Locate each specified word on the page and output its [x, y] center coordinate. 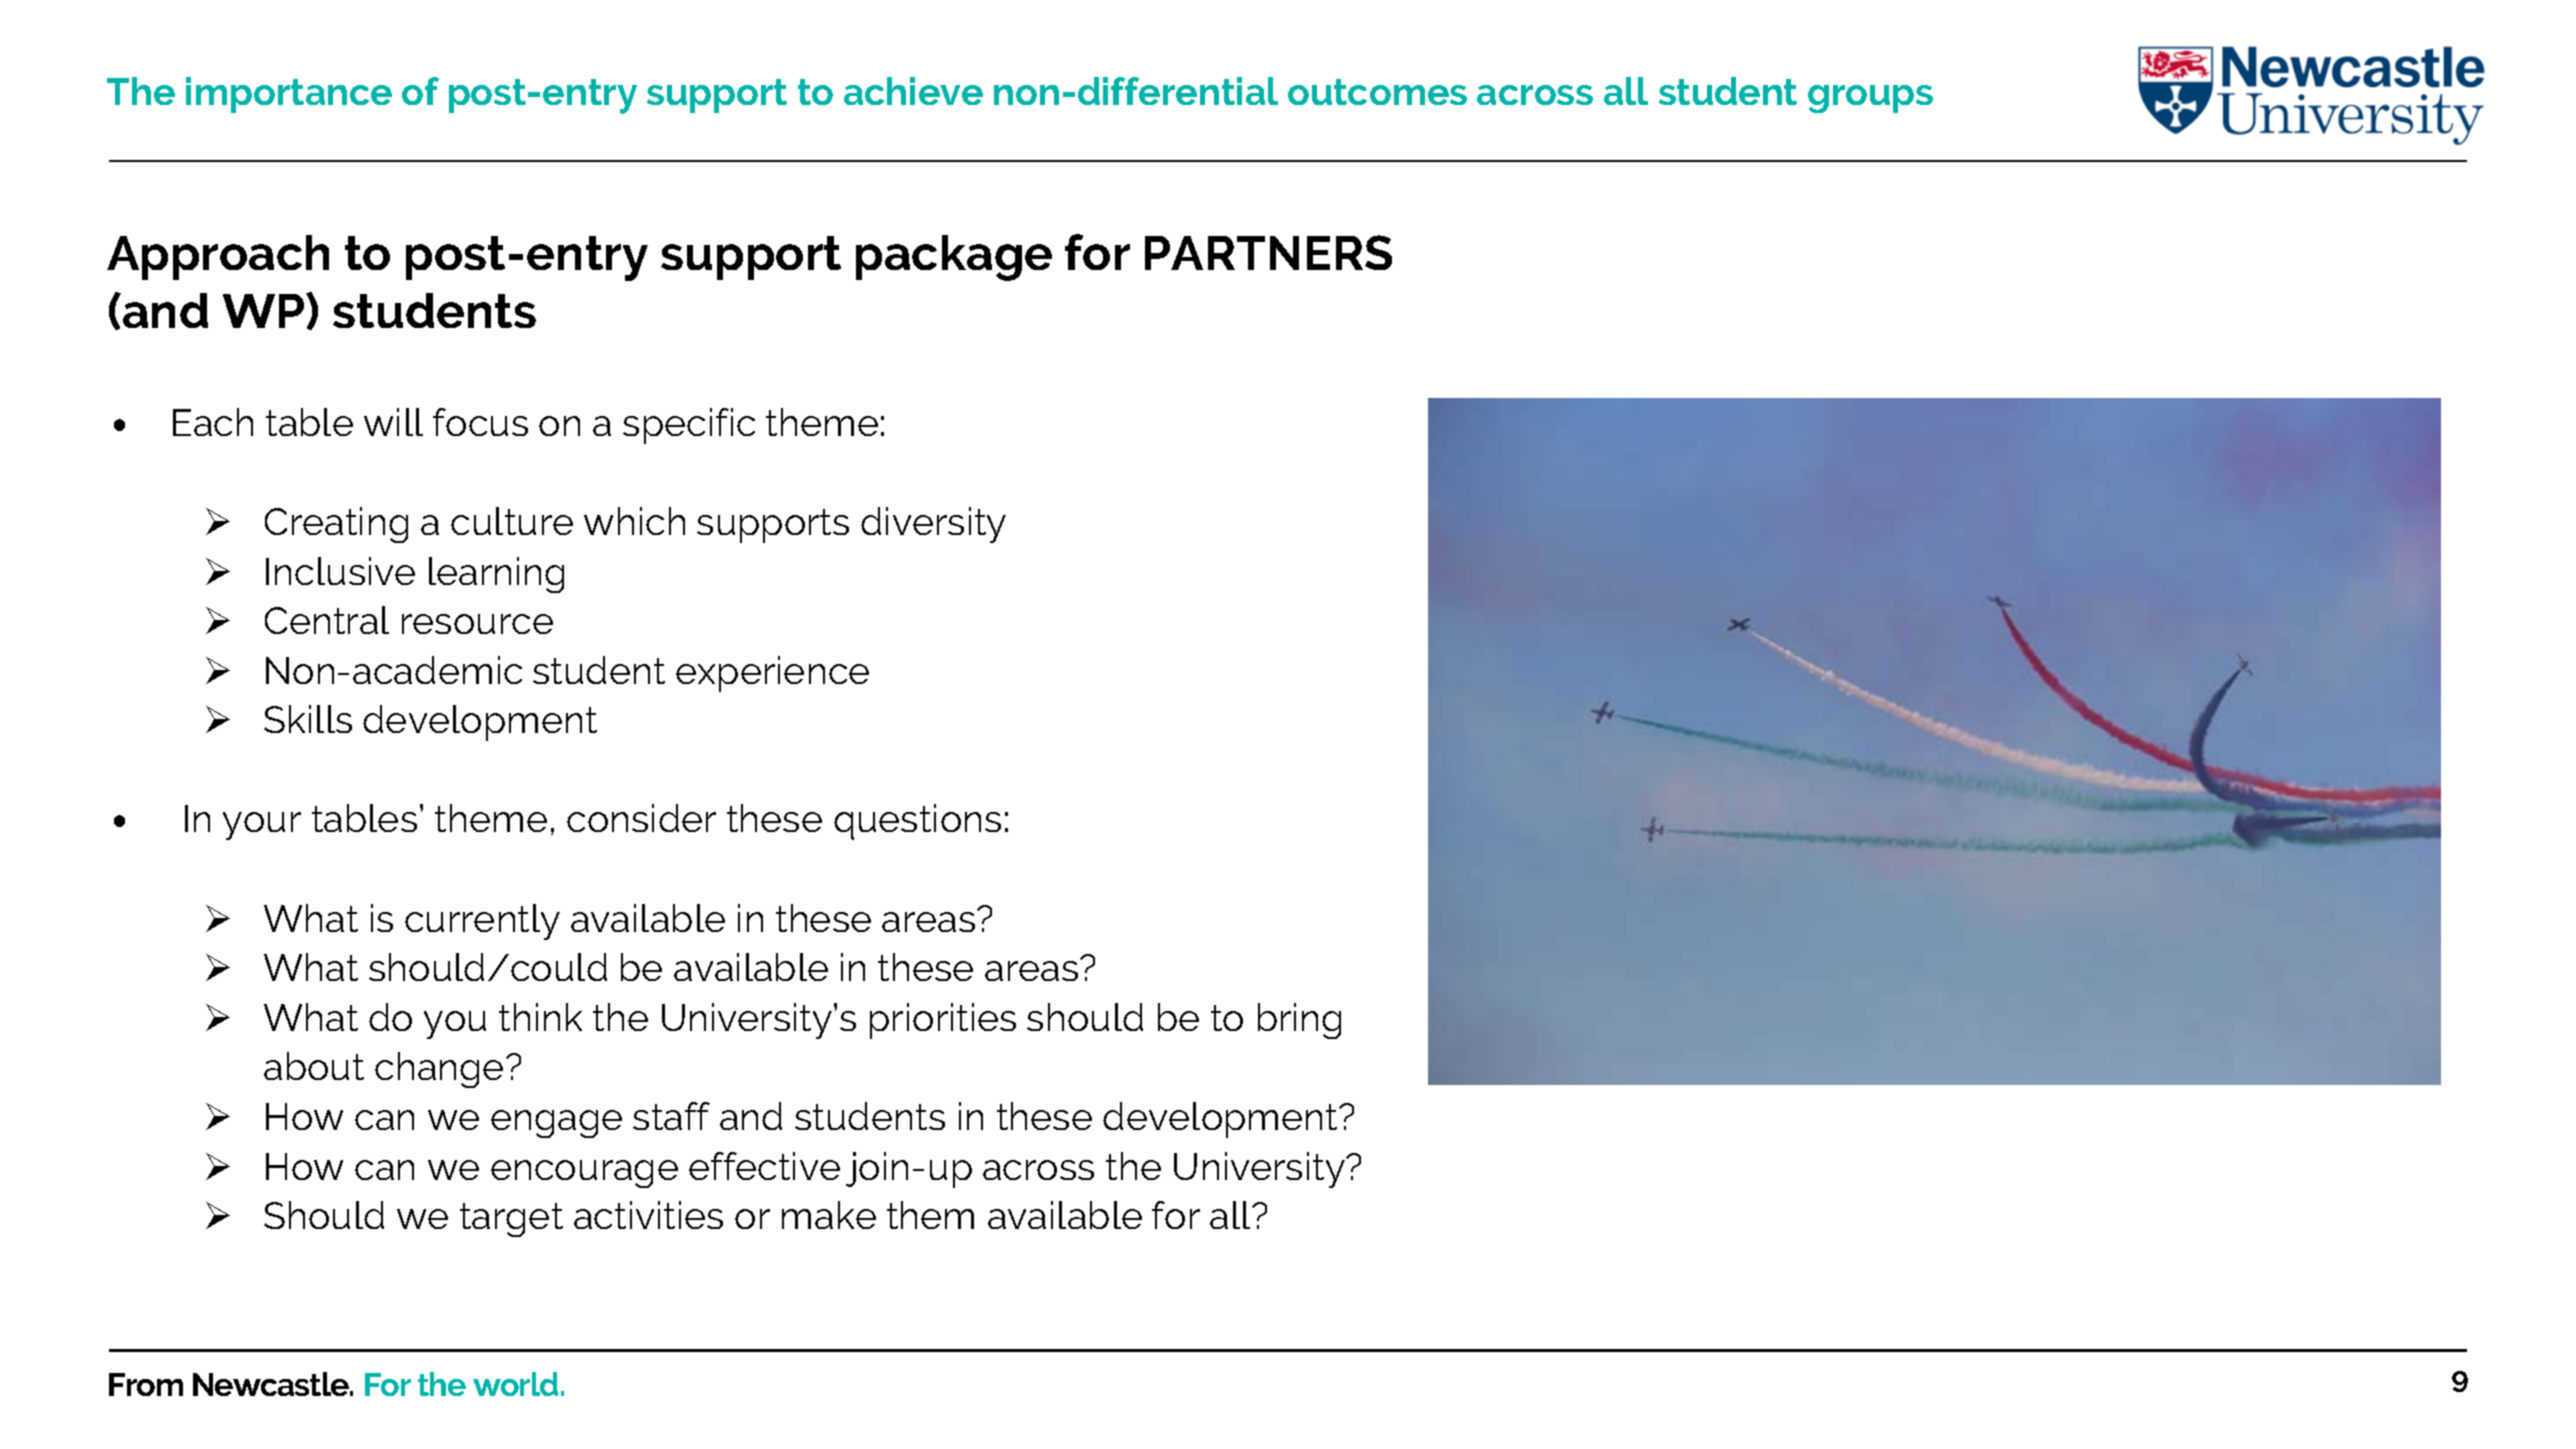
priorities [943, 1021]
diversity [933, 525]
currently [482, 922]
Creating [336, 525]
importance [289, 95]
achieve [913, 91]
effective [764, 1166]
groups [1870, 99]
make [829, 1215]
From [146, 1384]
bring [1299, 1021]
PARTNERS [1268, 252]
